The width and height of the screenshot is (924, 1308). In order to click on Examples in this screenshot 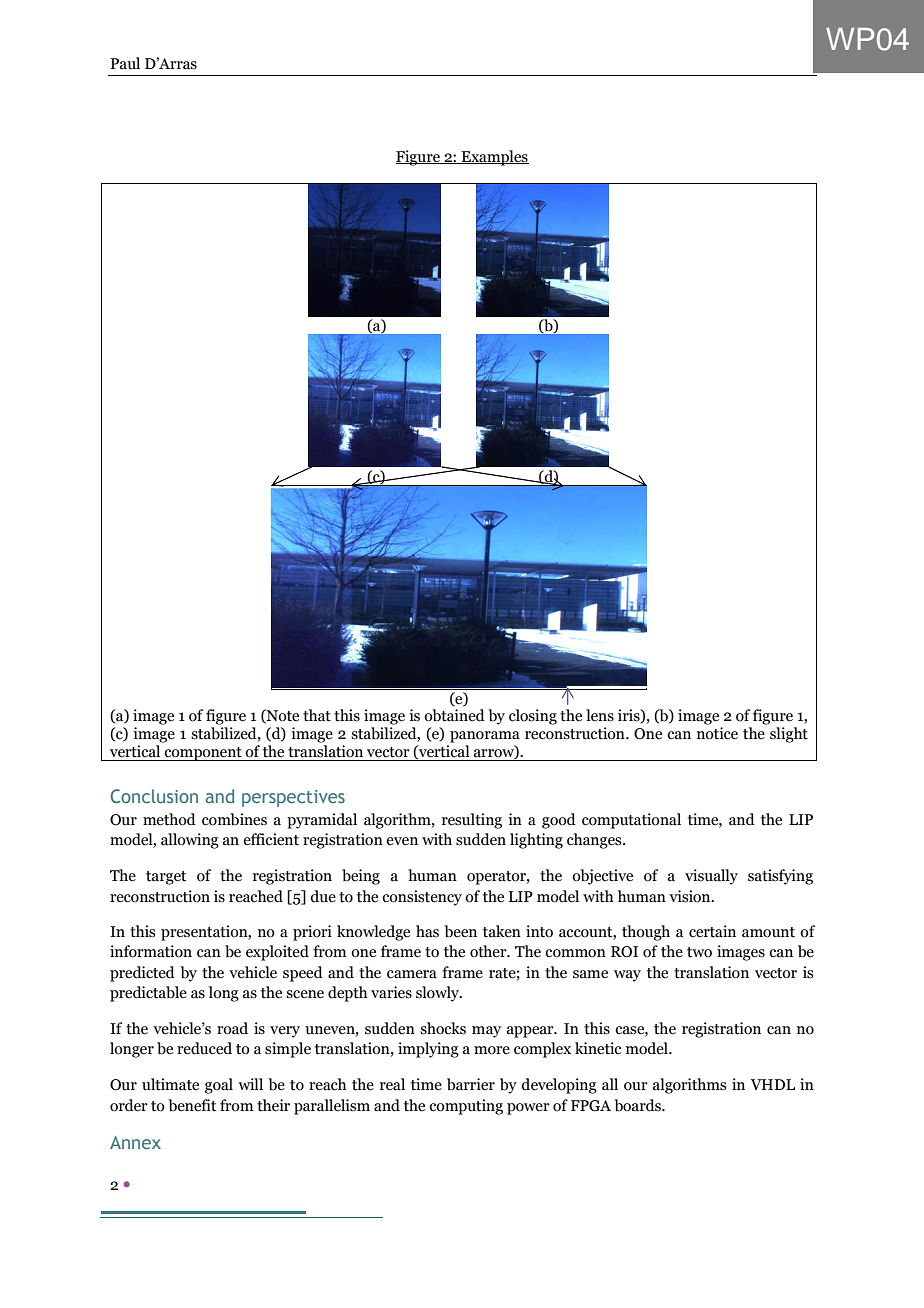, I will do `click(494, 158)`.
